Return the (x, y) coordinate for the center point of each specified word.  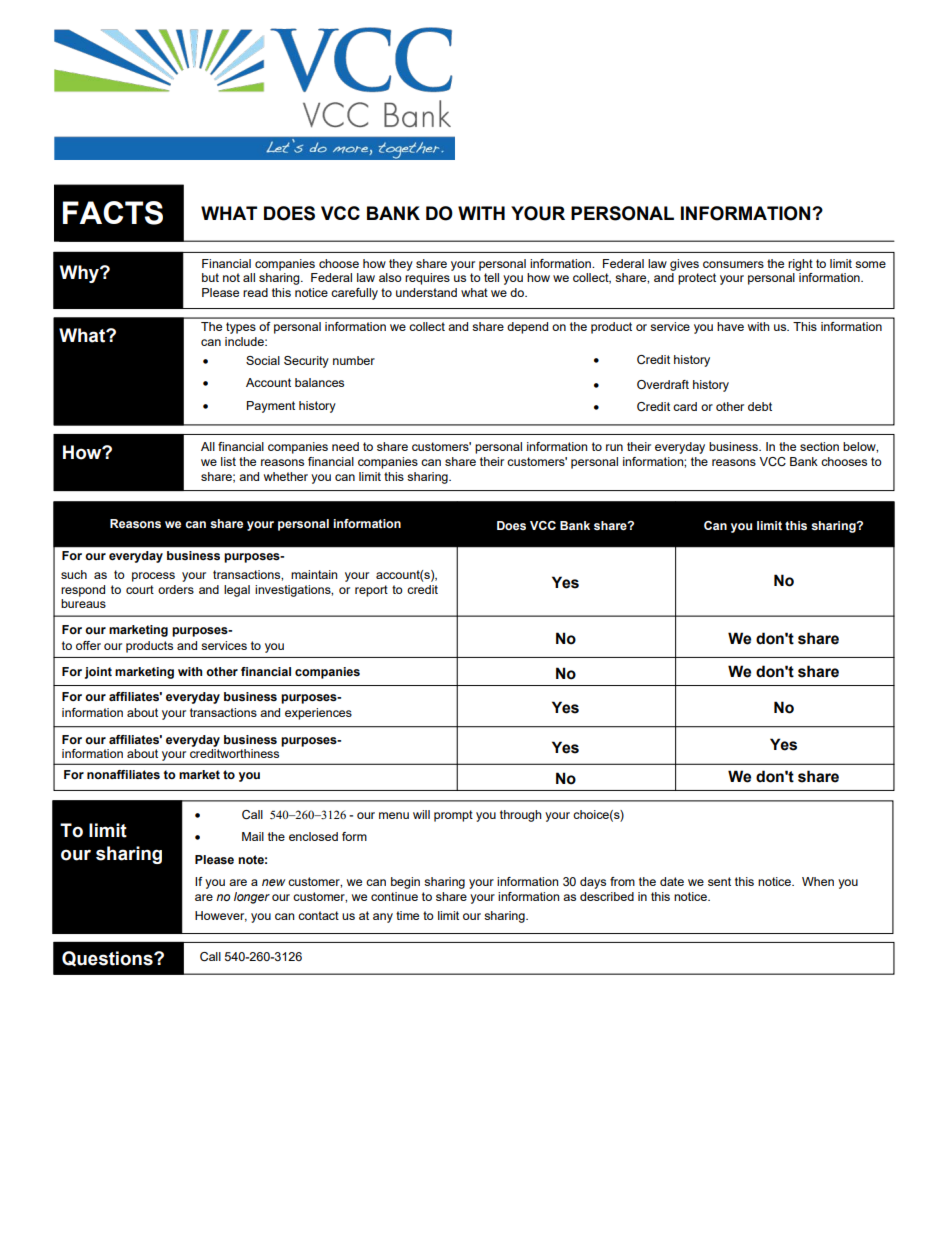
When (818, 881)
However (221, 916)
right (800, 265)
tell (491, 277)
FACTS (113, 213)
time (407, 915)
